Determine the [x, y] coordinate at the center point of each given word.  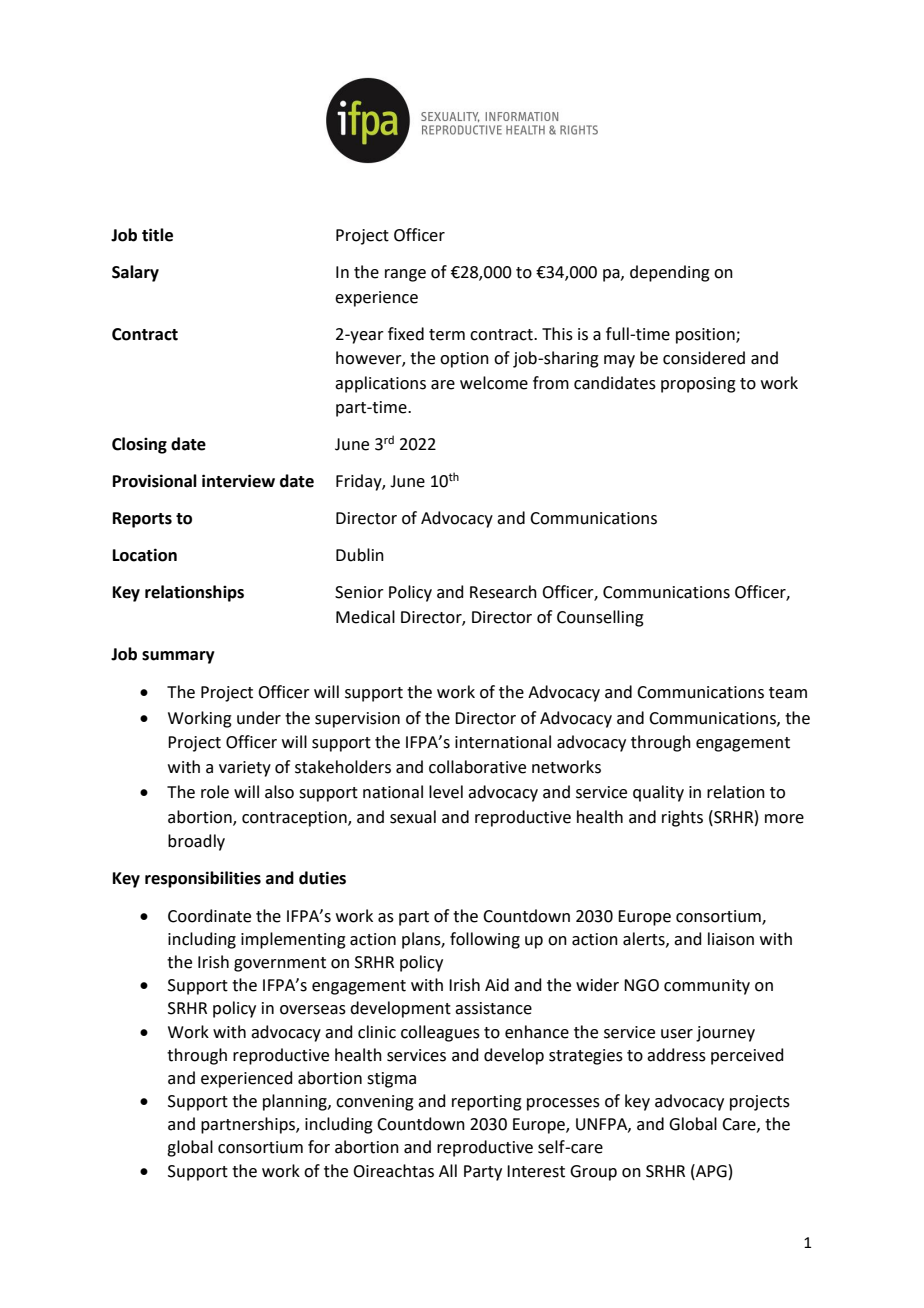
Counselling [600, 618]
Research [503, 592]
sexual [413, 817]
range [405, 275]
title [157, 235]
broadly [196, 842]
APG [710, 1171]
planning [296, 1102]
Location [145, 555]
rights [682, 818]
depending [670, 273]
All [448, 1170]
